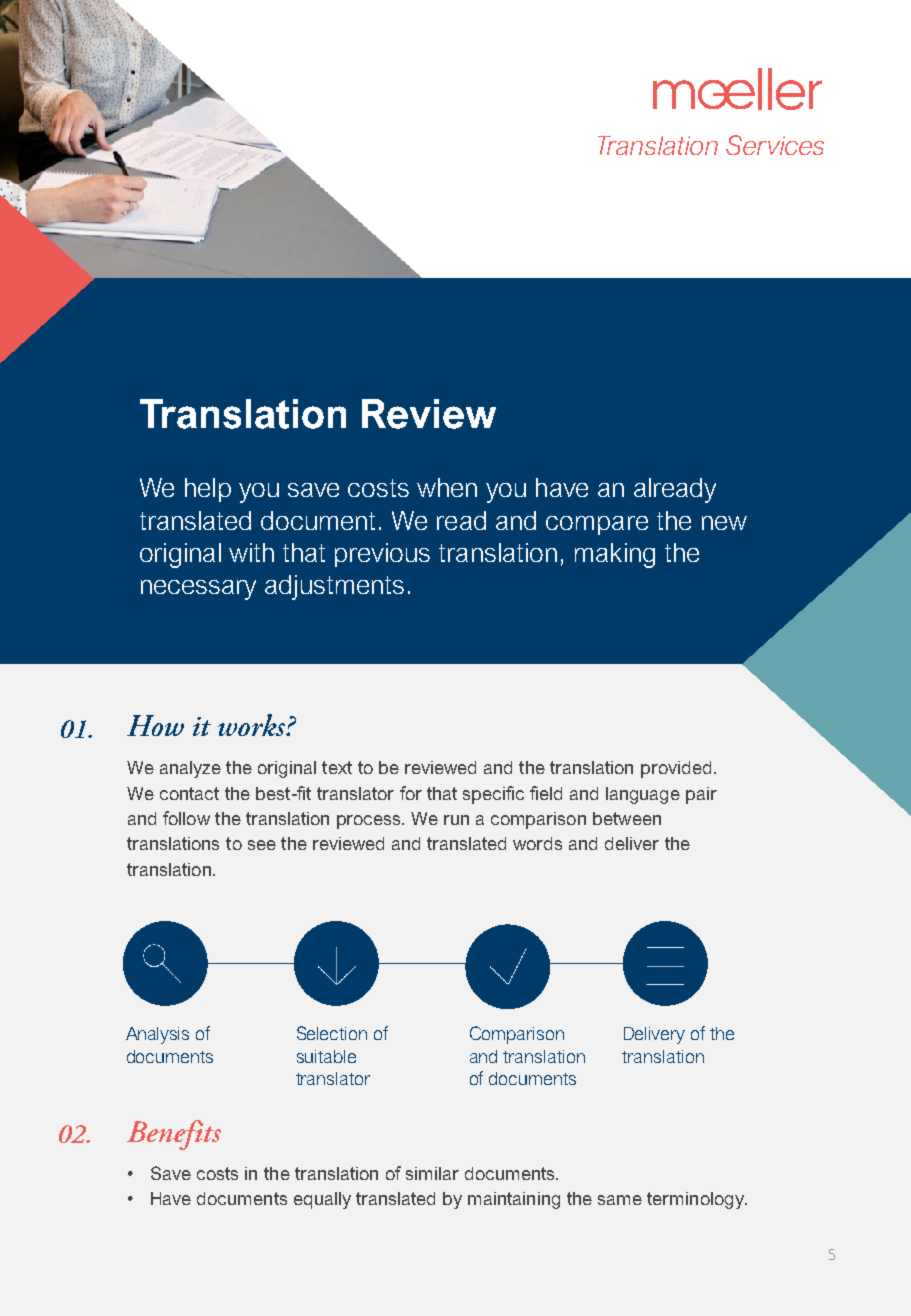 The image size is (911, 1316). I want to click on Services, so click(775, 145).
